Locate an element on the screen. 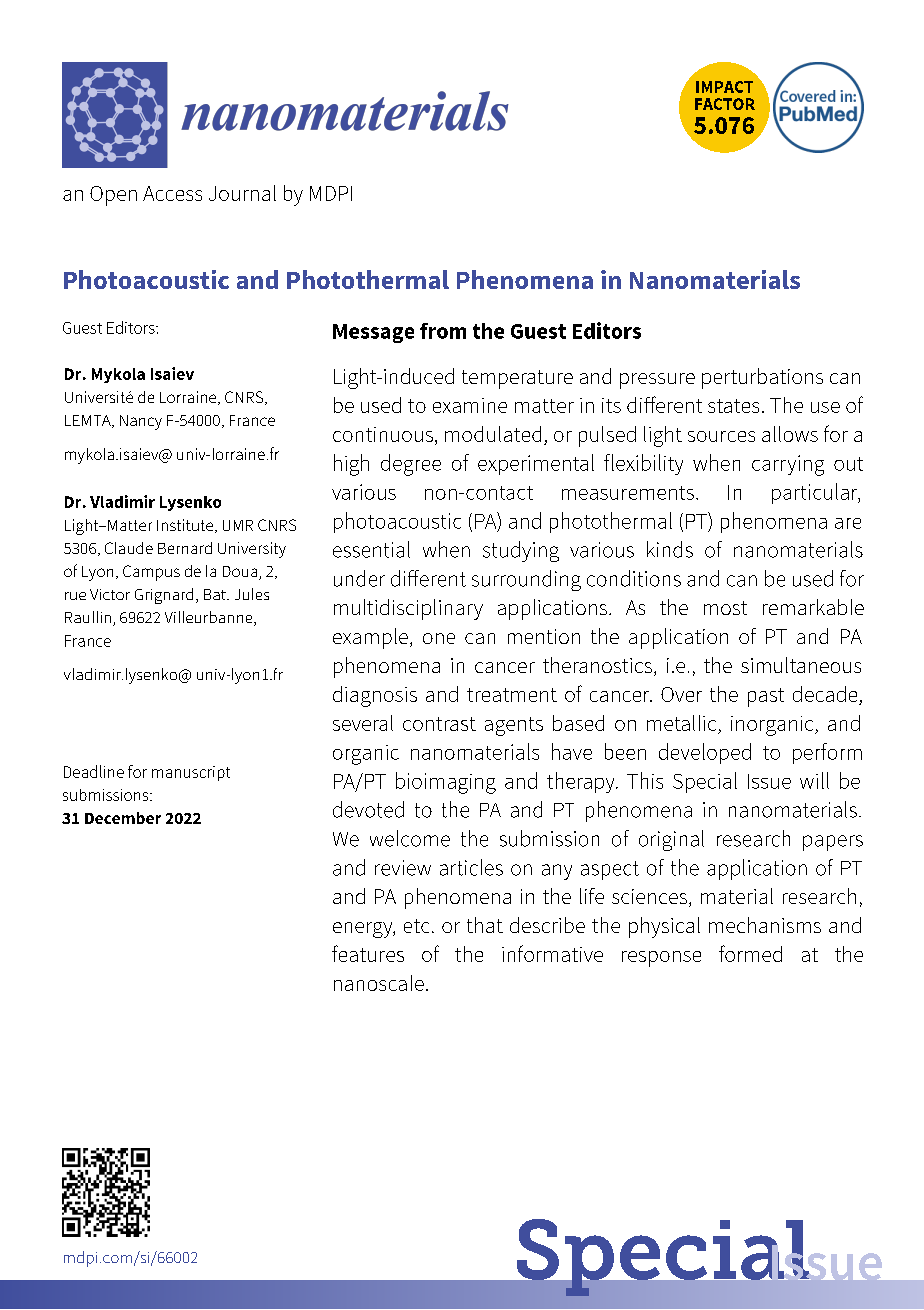  kinds is located at coordinates (670, 549).
